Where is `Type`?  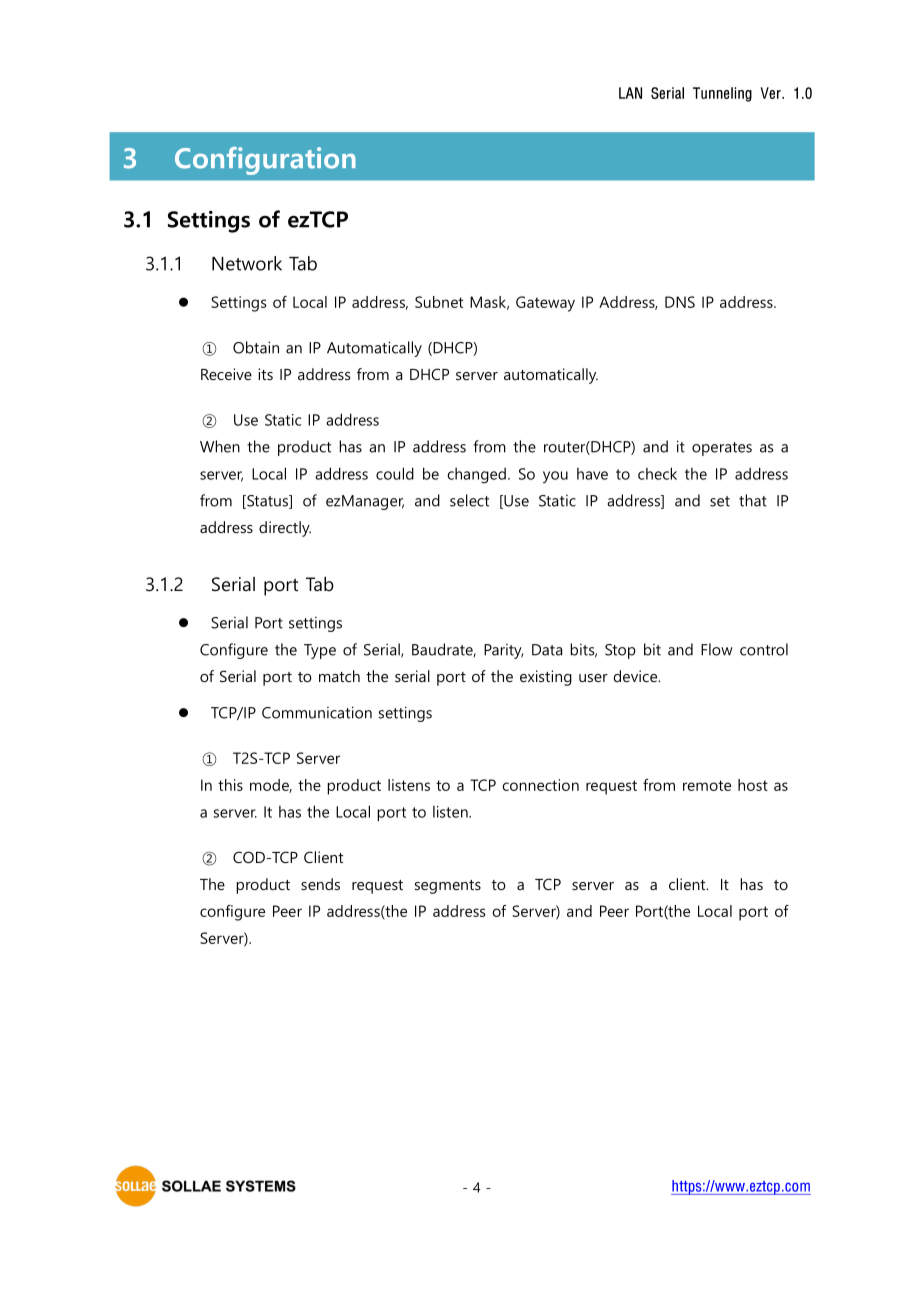
Type is located at coordinates (320, 651).
